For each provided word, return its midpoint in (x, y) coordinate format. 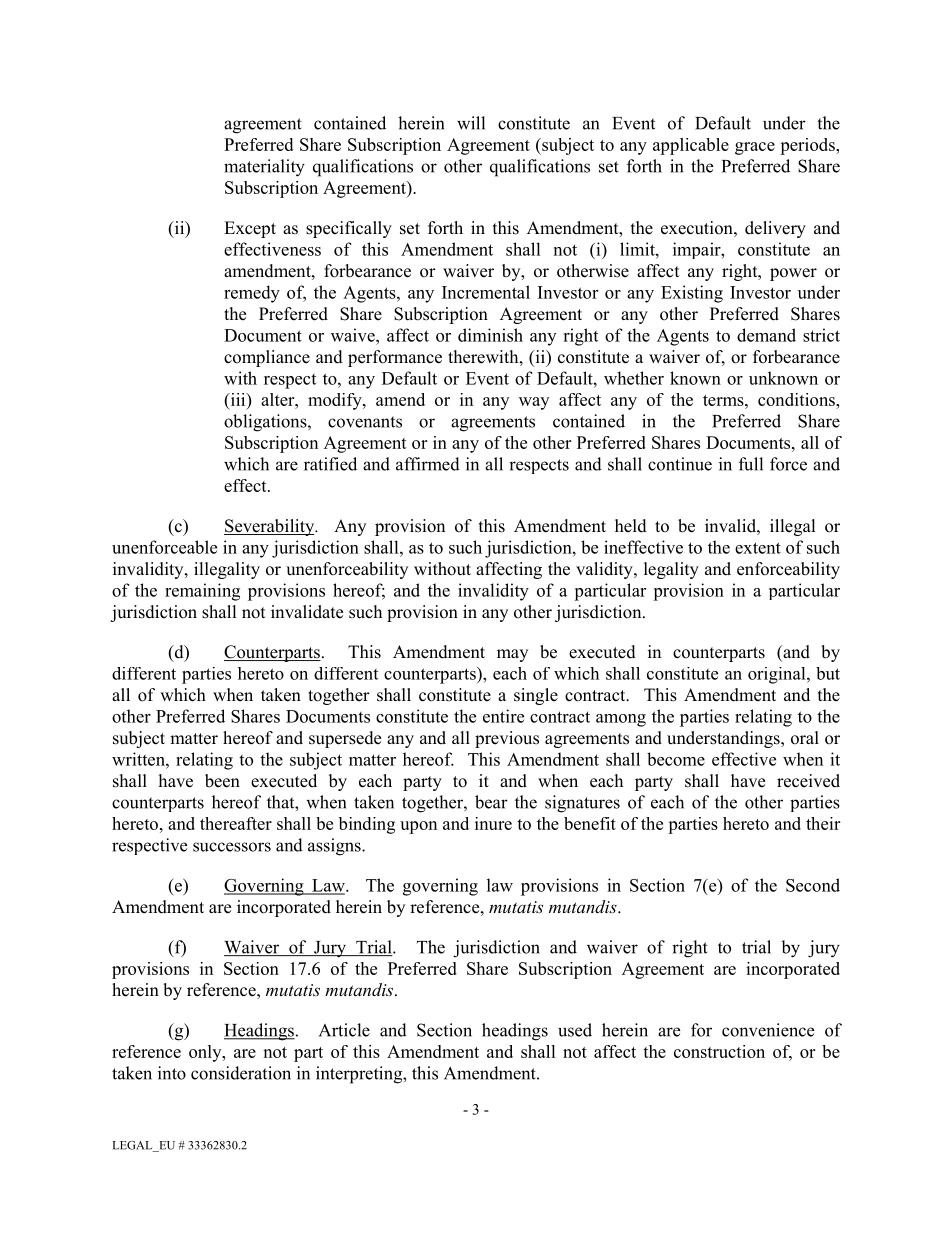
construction (719, 1051)
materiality (264, 168)
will (471, 123)
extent (758, 548)
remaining (202, 592)
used (575, 1030)
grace (755, 148)
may (512, 655)
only (206, 1053)
